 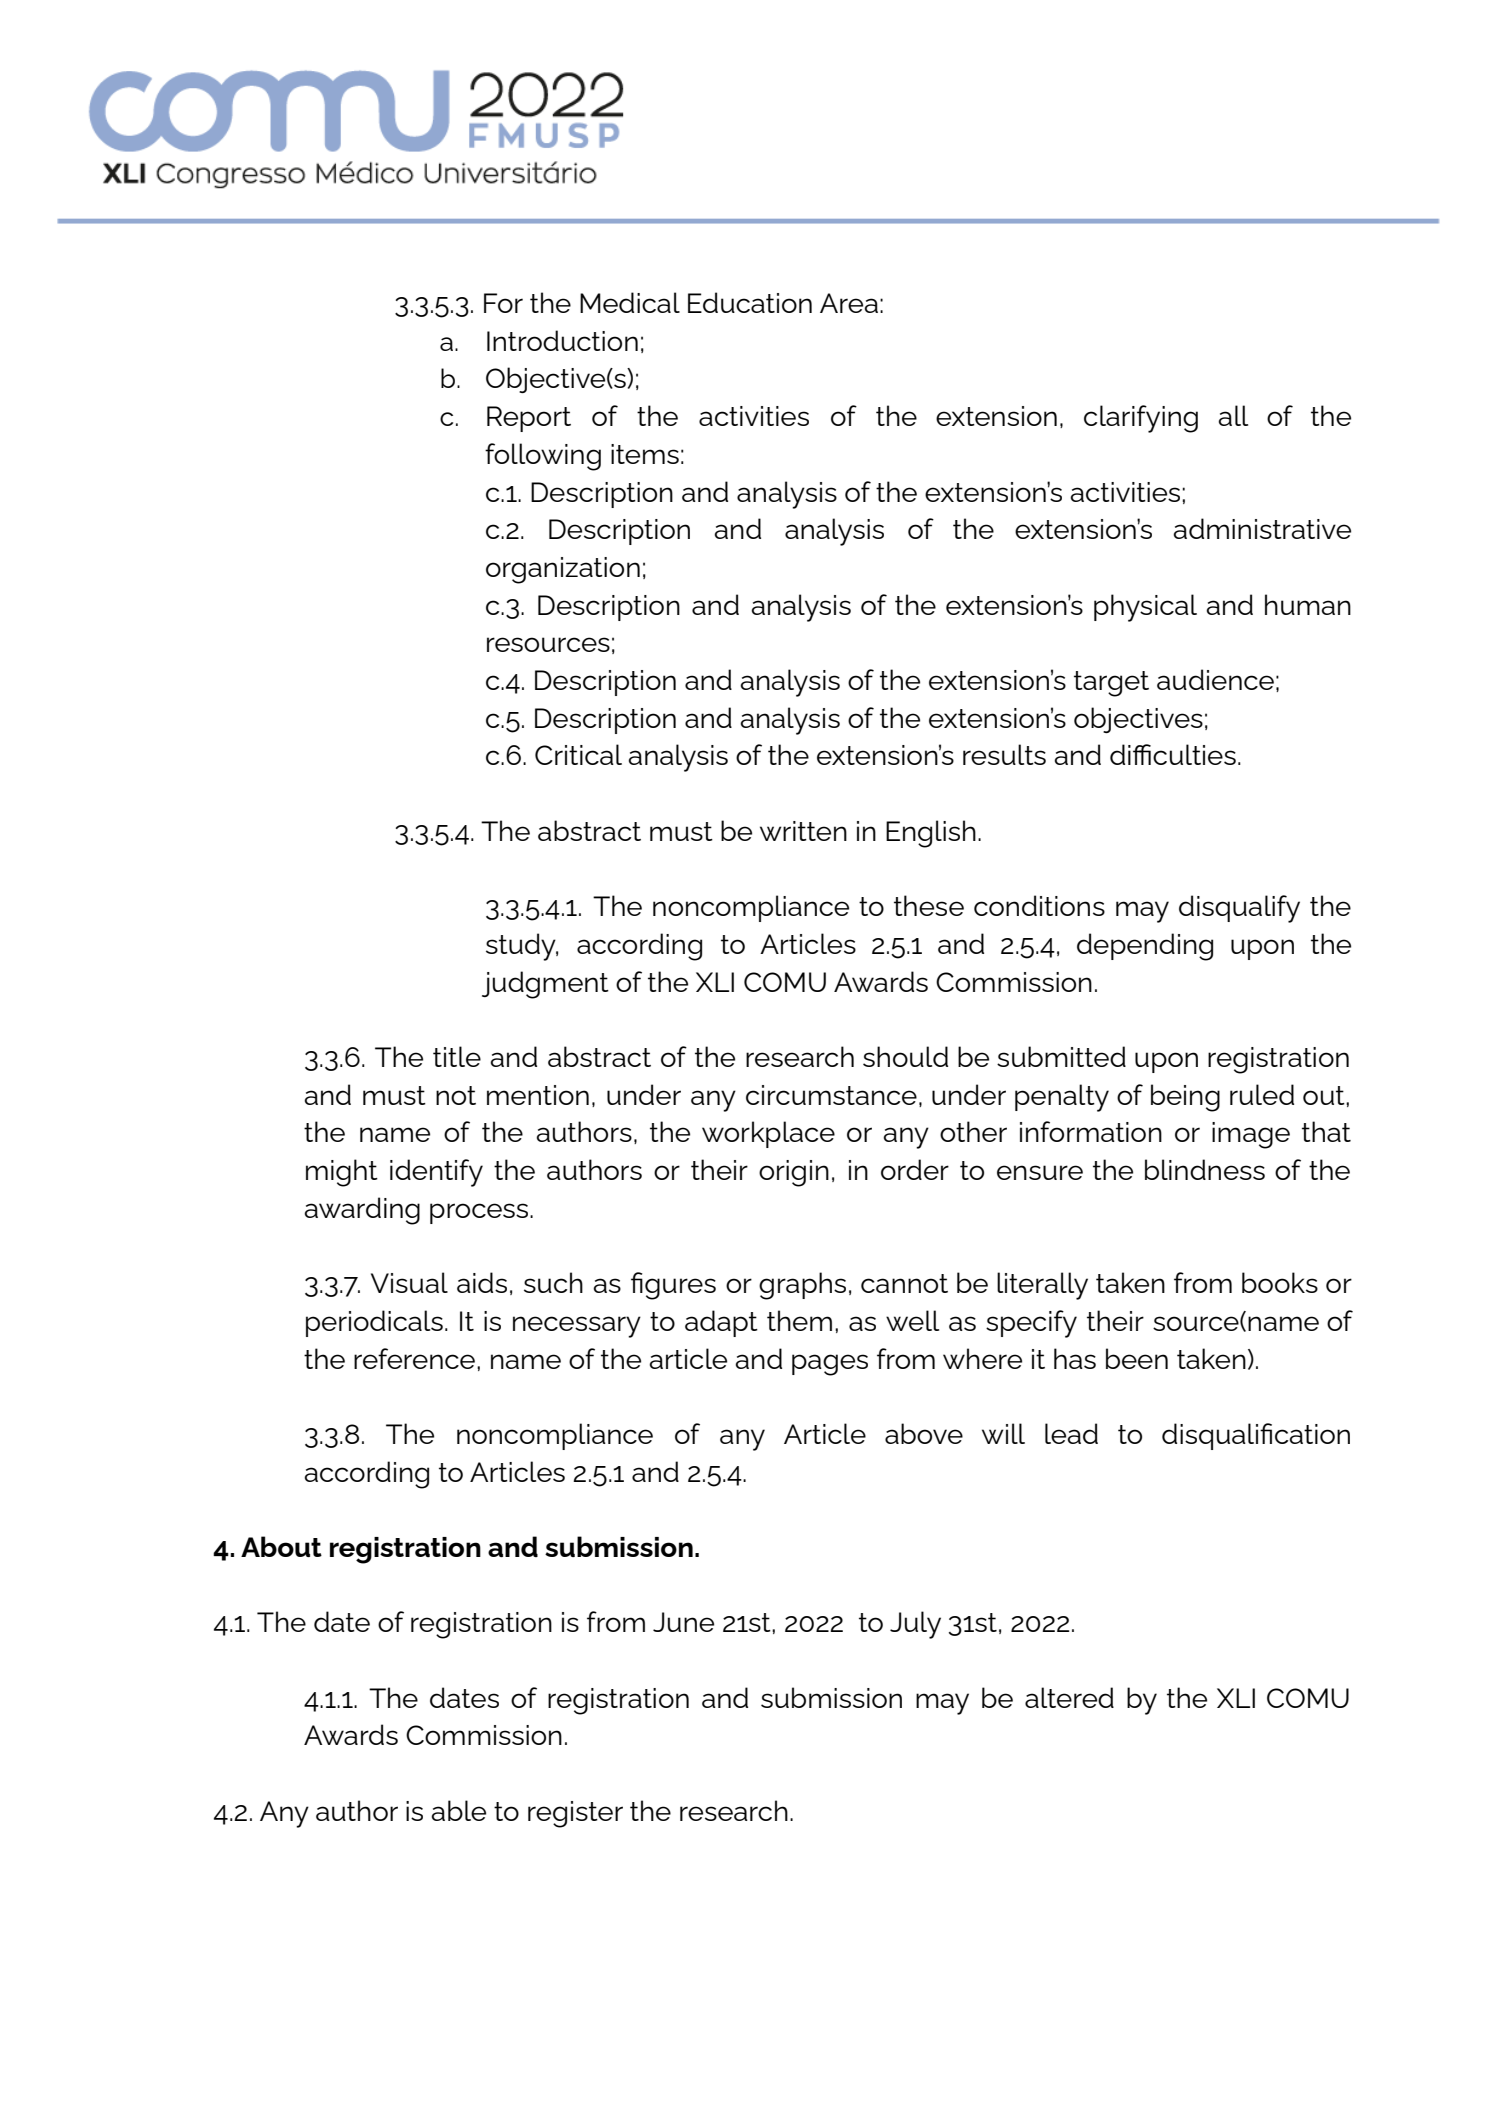 What do you see at coordinates (1185, 1098) in the image?
I see `being` at bounding box center [1185, 1098].
